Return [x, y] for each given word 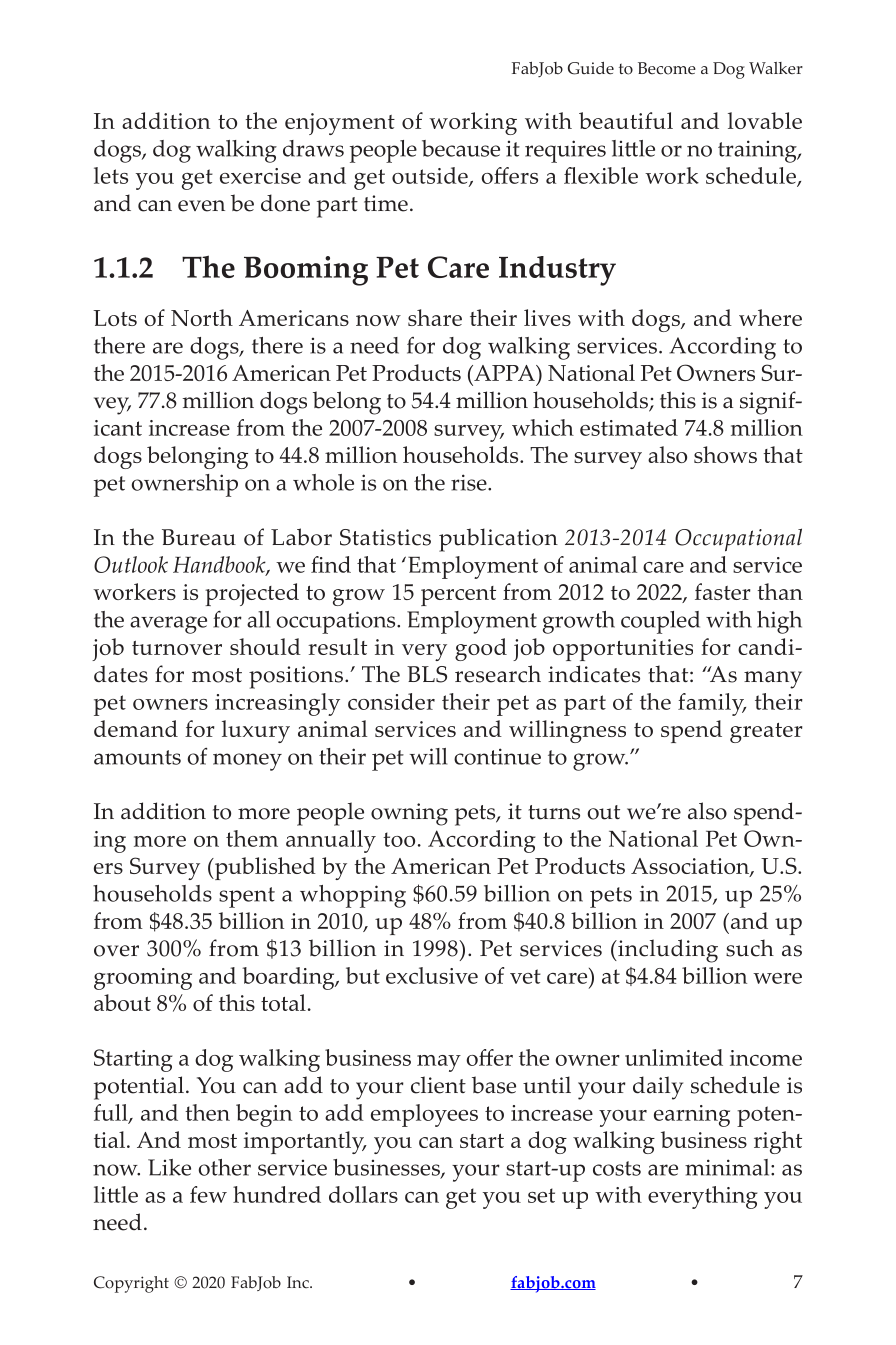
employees [424, 1115]
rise [470, 482]
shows [725, 454]
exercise [260, 176]
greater [766, 733]
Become [667, 68]
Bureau [199, 537]
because [461, 148]
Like [169, 1167]
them [252, 838]
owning [409, 814]
